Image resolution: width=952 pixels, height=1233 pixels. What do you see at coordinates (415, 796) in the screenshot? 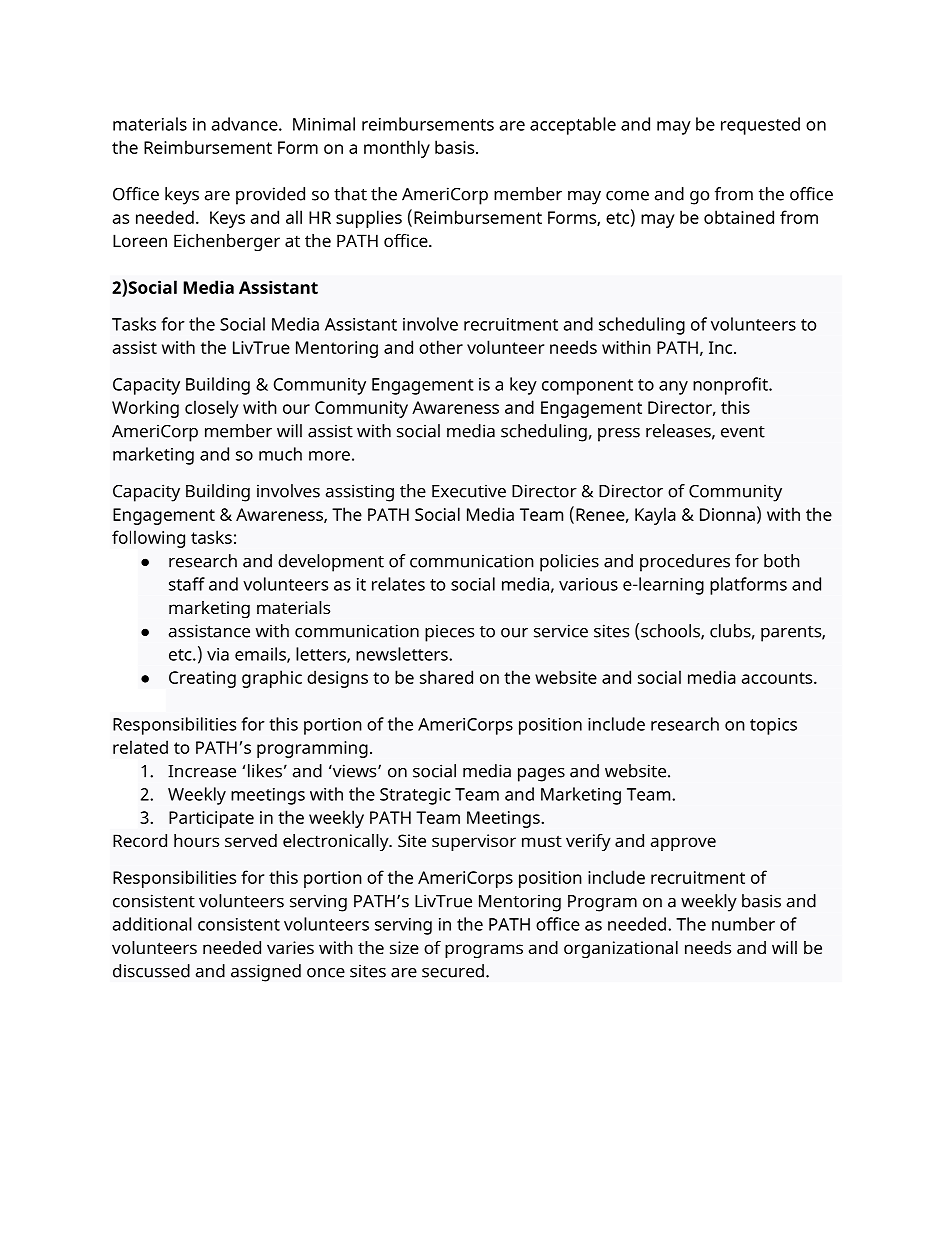
I see `Strategic` at bounding box center [415, 796].
